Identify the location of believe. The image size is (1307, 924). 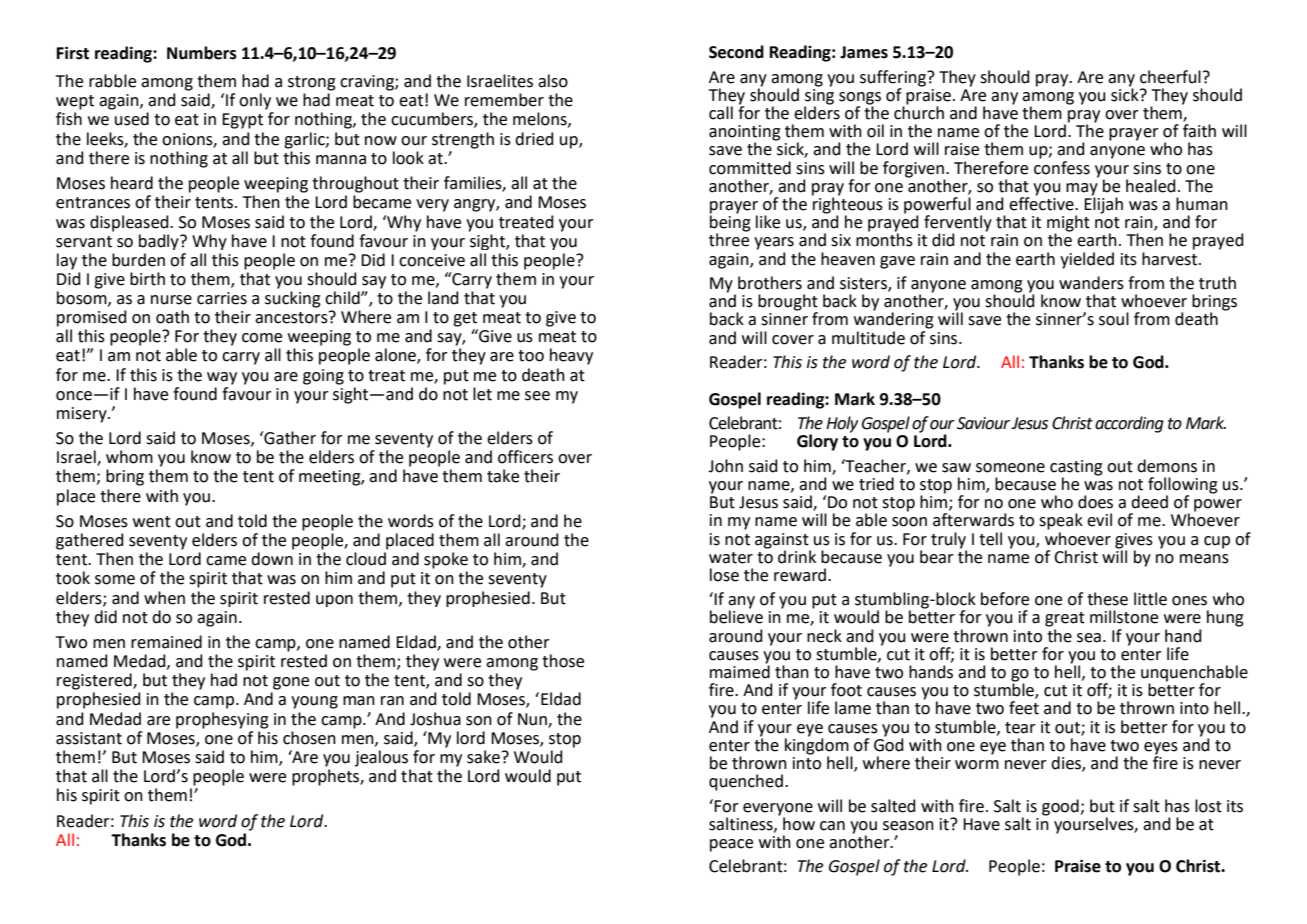
(736, 616).
